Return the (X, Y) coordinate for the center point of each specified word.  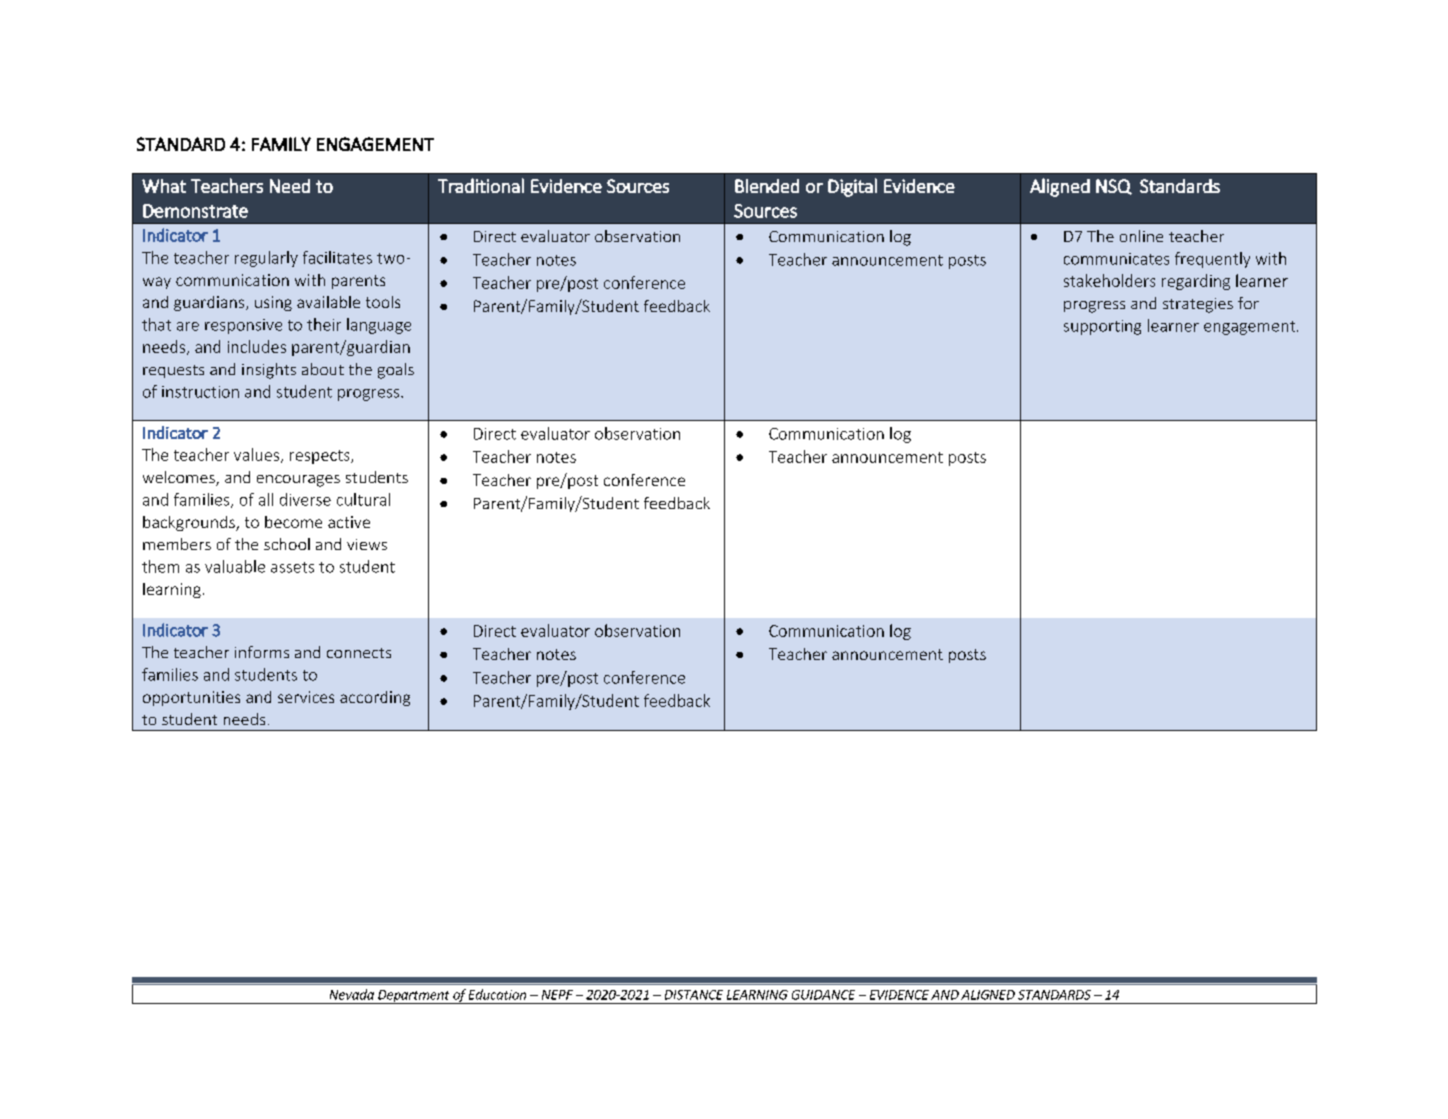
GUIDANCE (823, 995)
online (1141, 236)
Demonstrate (195, 211)
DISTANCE (694, 995)
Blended (767, 186)
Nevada (352, 994)
